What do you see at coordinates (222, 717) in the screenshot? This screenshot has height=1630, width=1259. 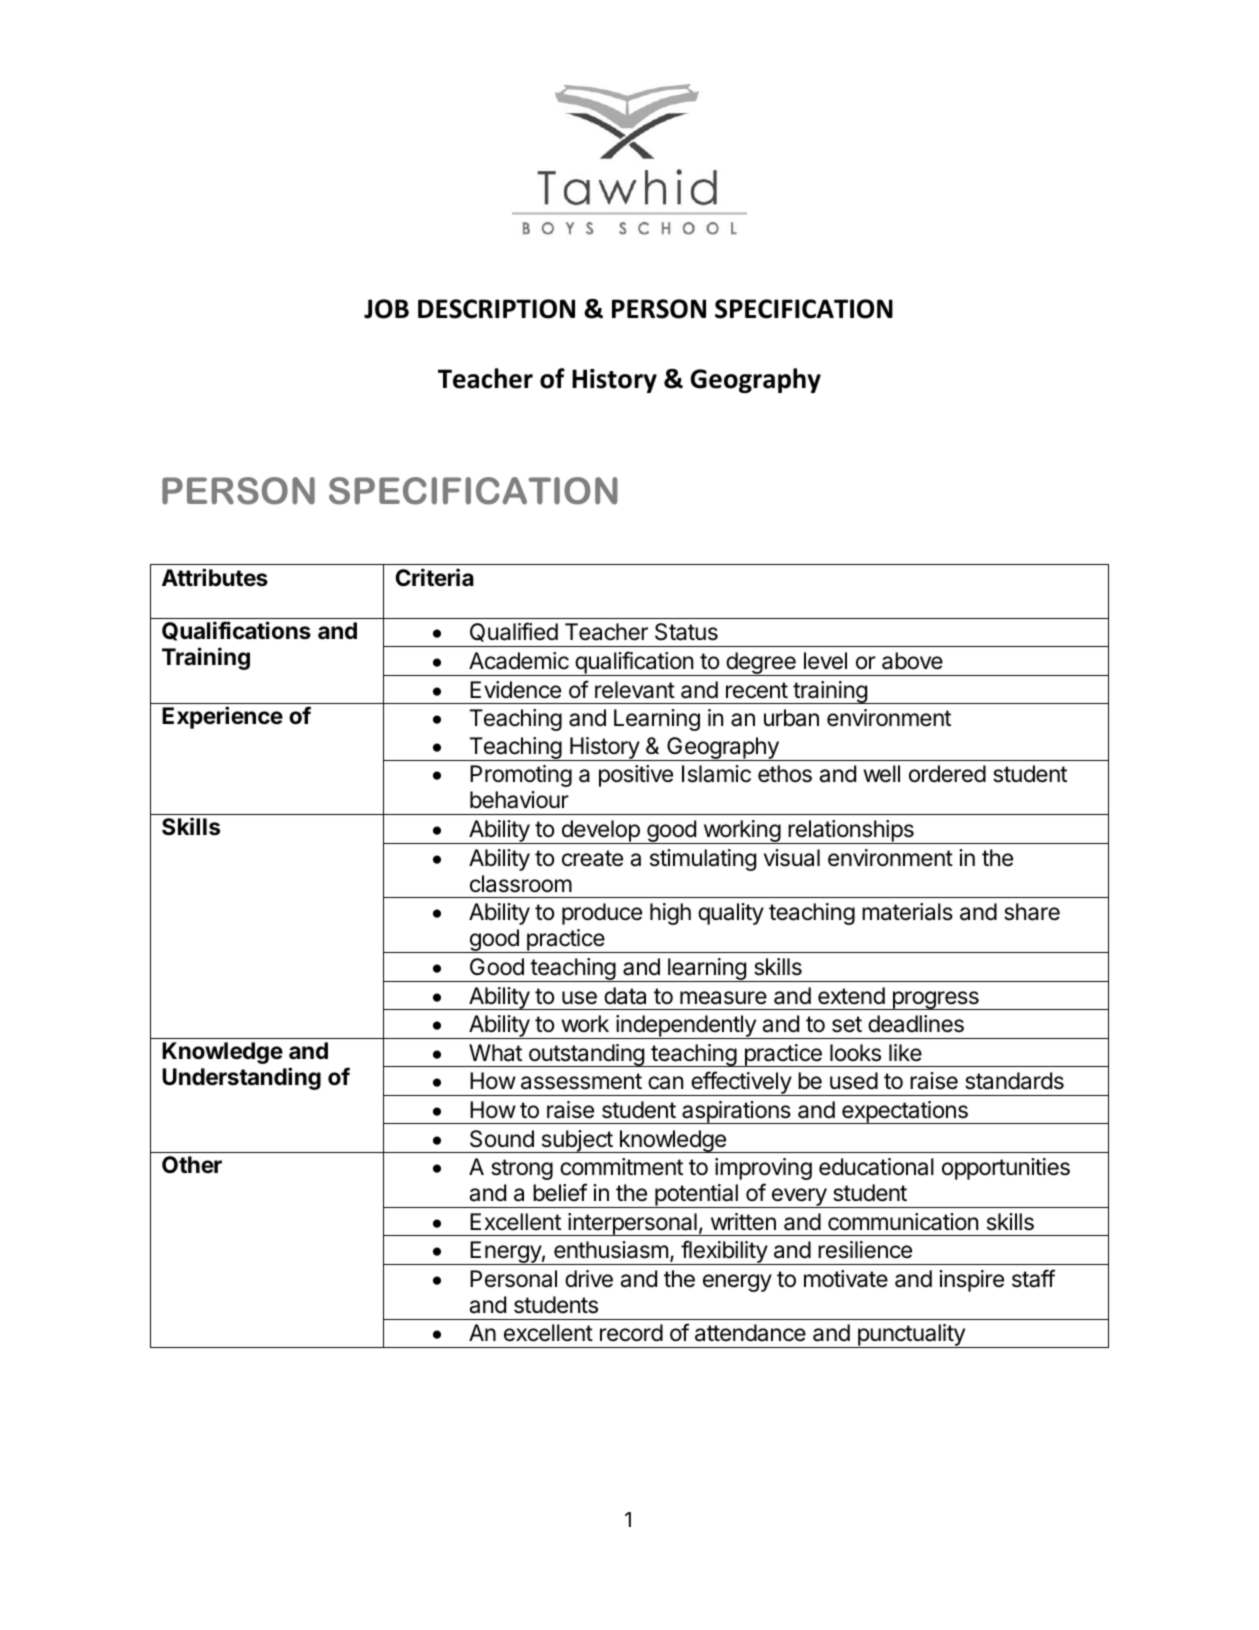 I see `Experience` at bounding box center [222, 717].
